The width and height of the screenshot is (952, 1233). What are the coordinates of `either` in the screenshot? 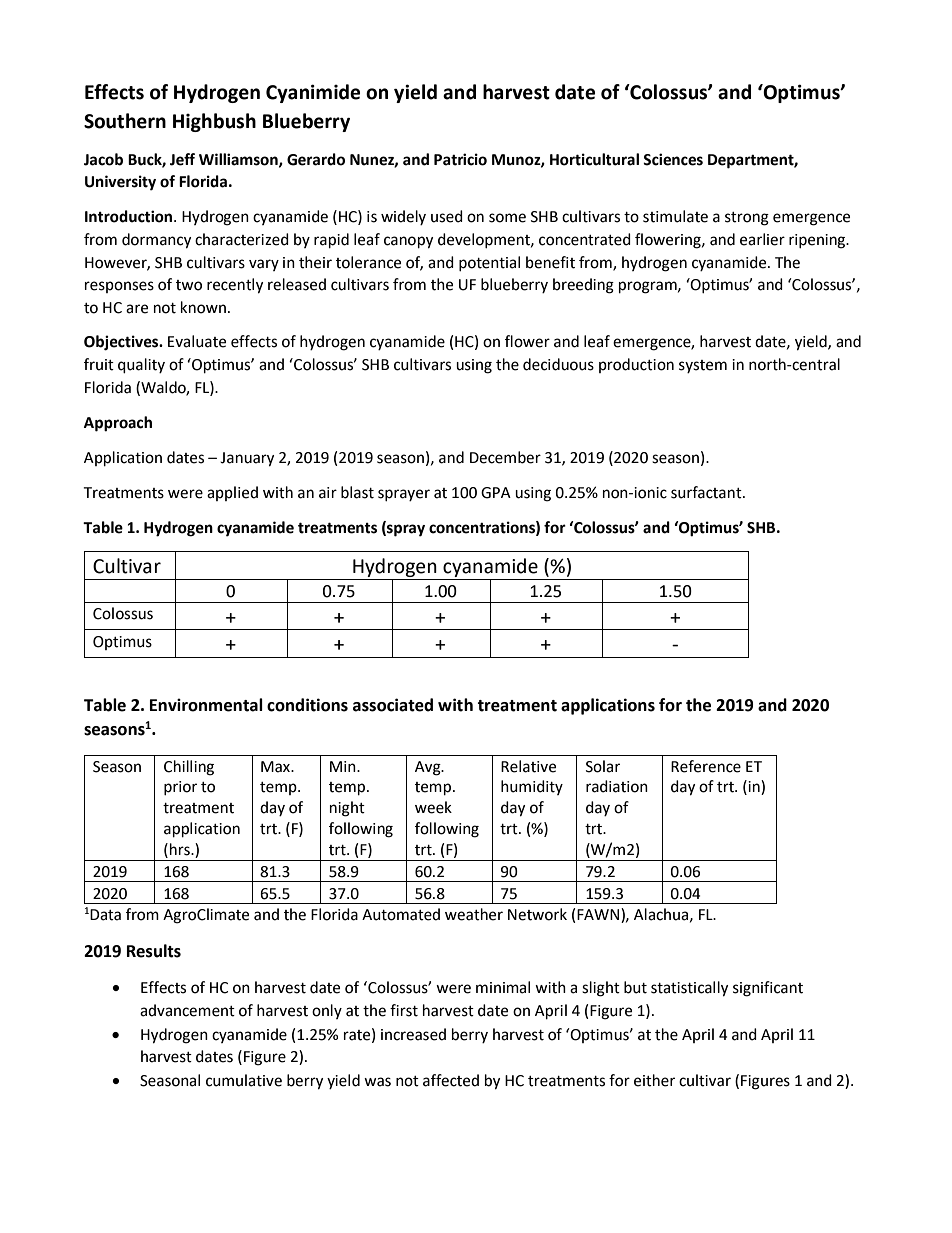 It's located at (654, 1080).
